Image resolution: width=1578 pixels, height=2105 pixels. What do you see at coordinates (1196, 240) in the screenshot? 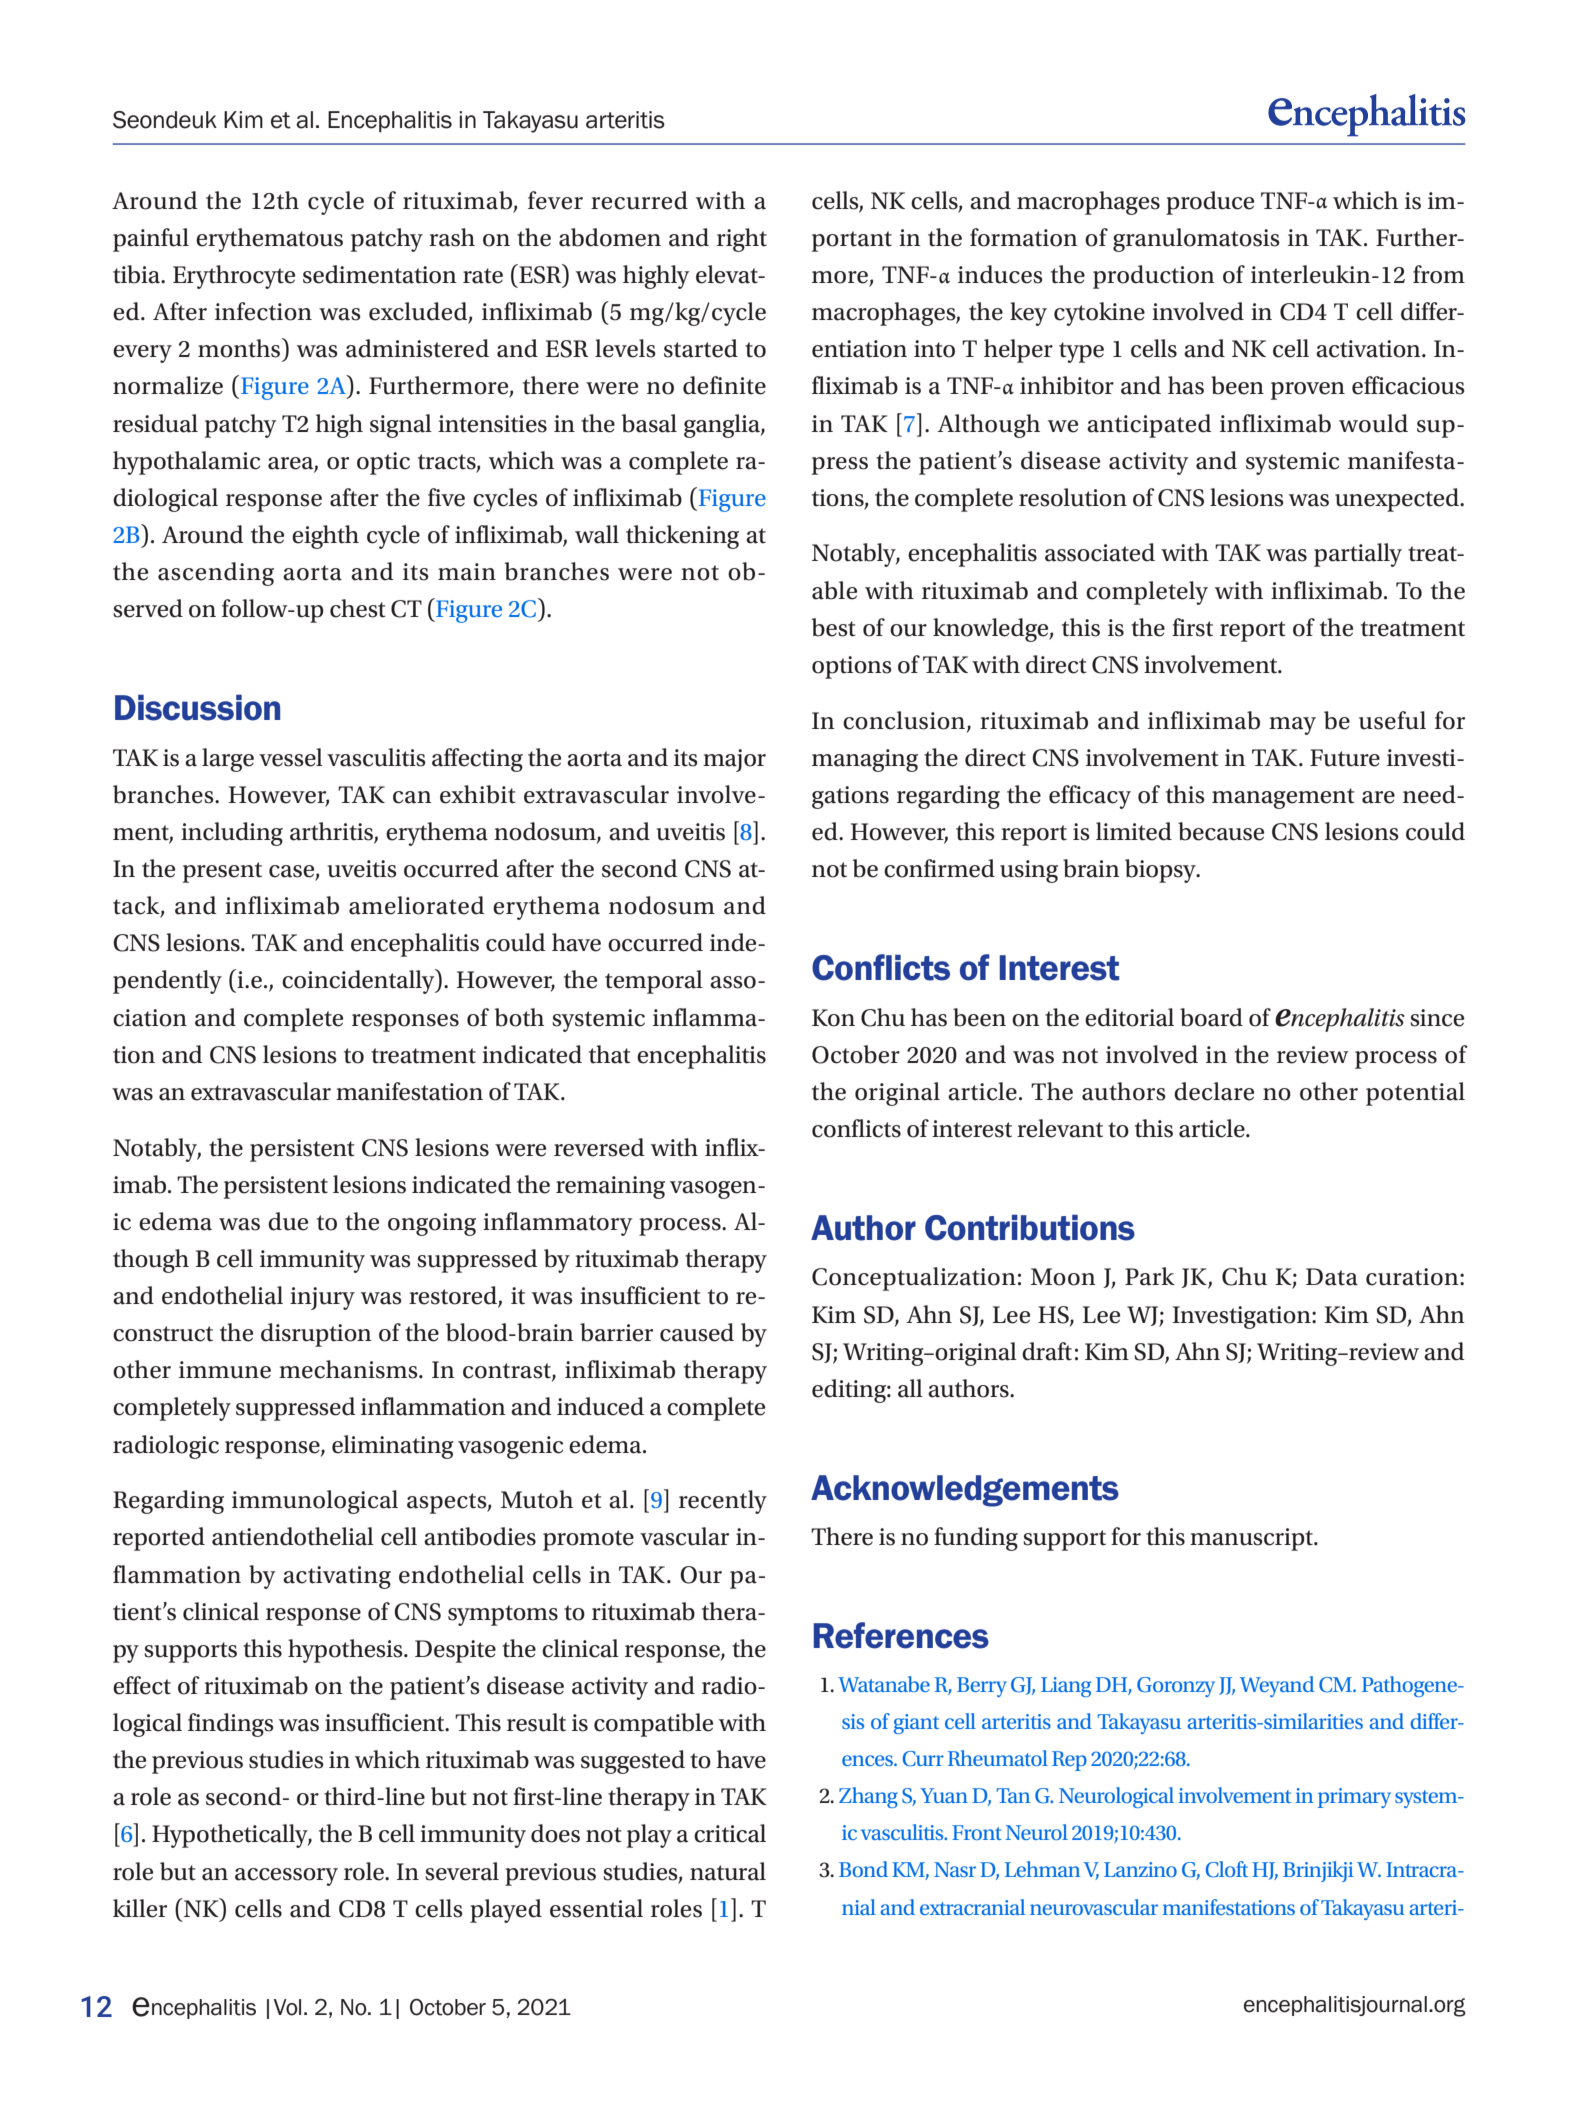
I see `granulomatosis` at bounding box center [1196, 240].
